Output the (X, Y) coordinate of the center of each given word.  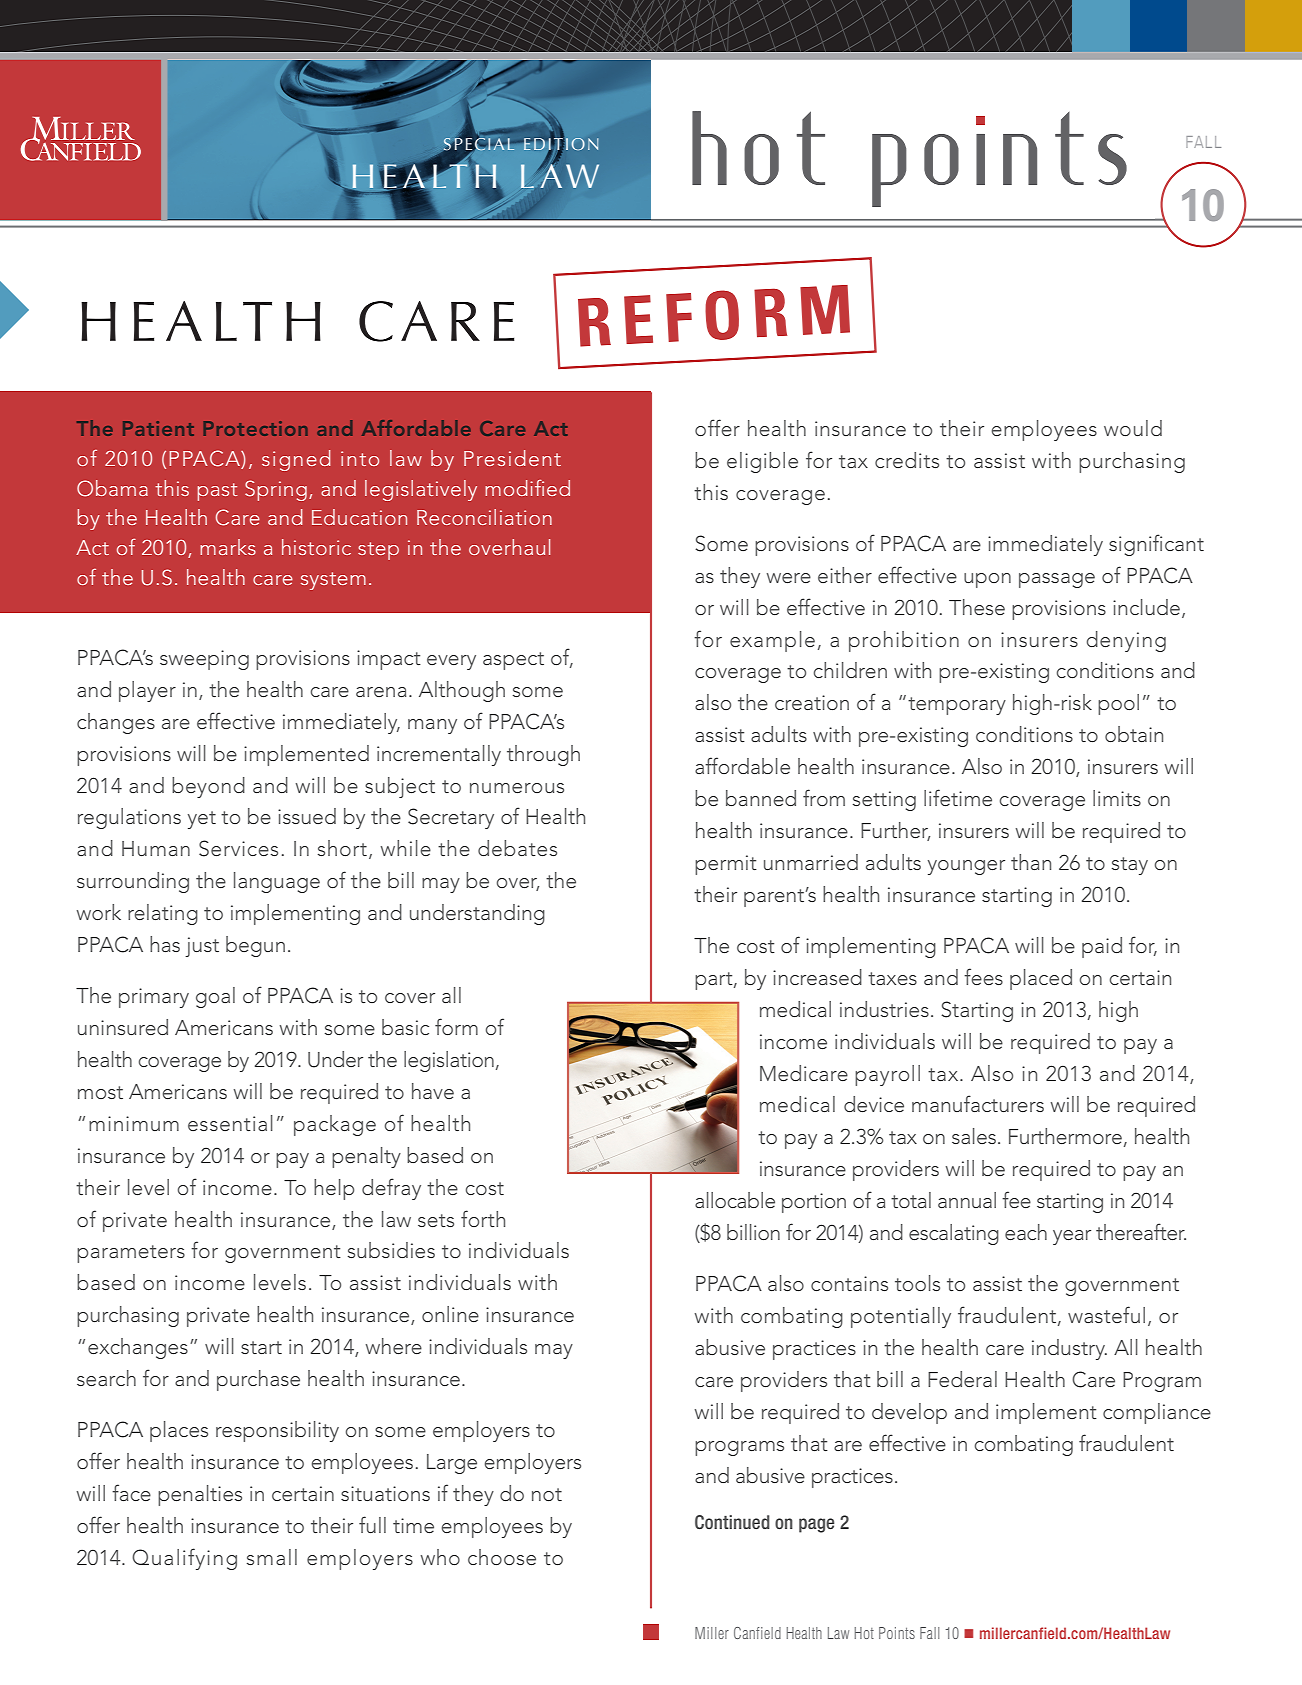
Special (479, 144)
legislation (449, 1061)
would (1133, 428)
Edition (561, 144)
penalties (200, 1495)
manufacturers (978, 1103)
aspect (513, 661)
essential (230, 1123)
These (977, 607)
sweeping (204, 660)
